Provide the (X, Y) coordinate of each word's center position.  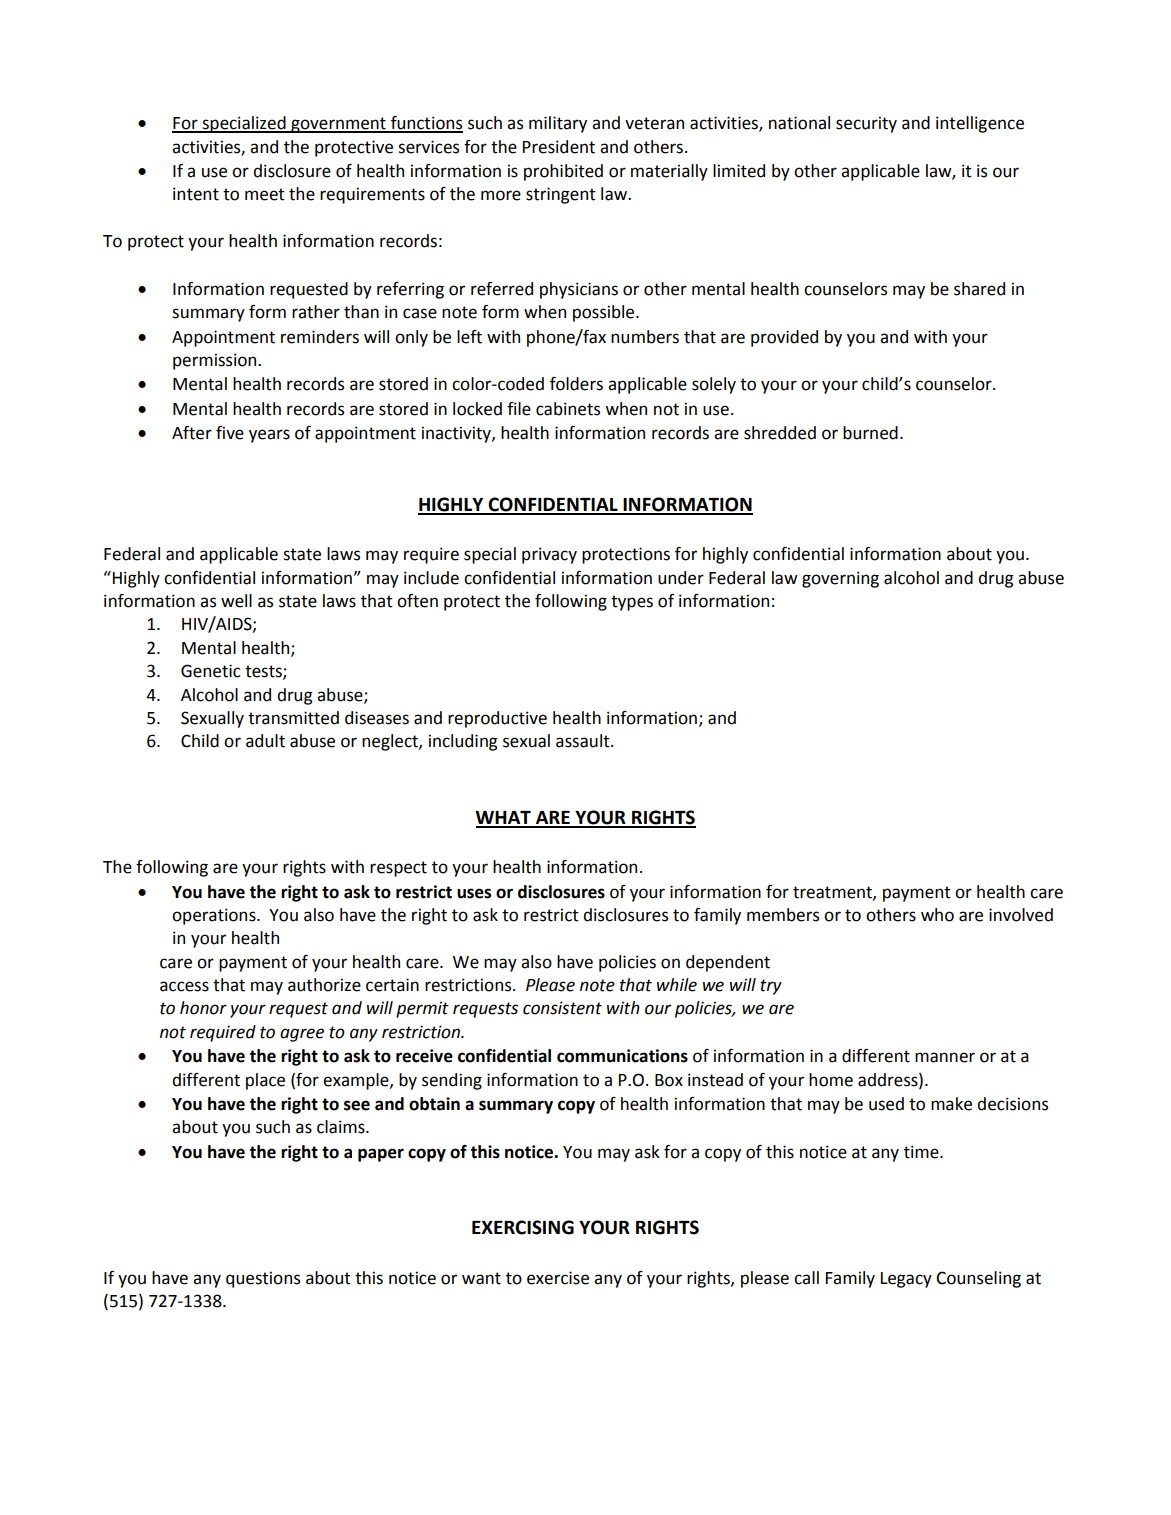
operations (215, 916)
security (866, 124)
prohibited (563, 172)
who (937, 915)
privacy (549, 555)
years (269, 436)
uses (474, 893)
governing (840, 579)
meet (265, 194)
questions (263, 1279)
